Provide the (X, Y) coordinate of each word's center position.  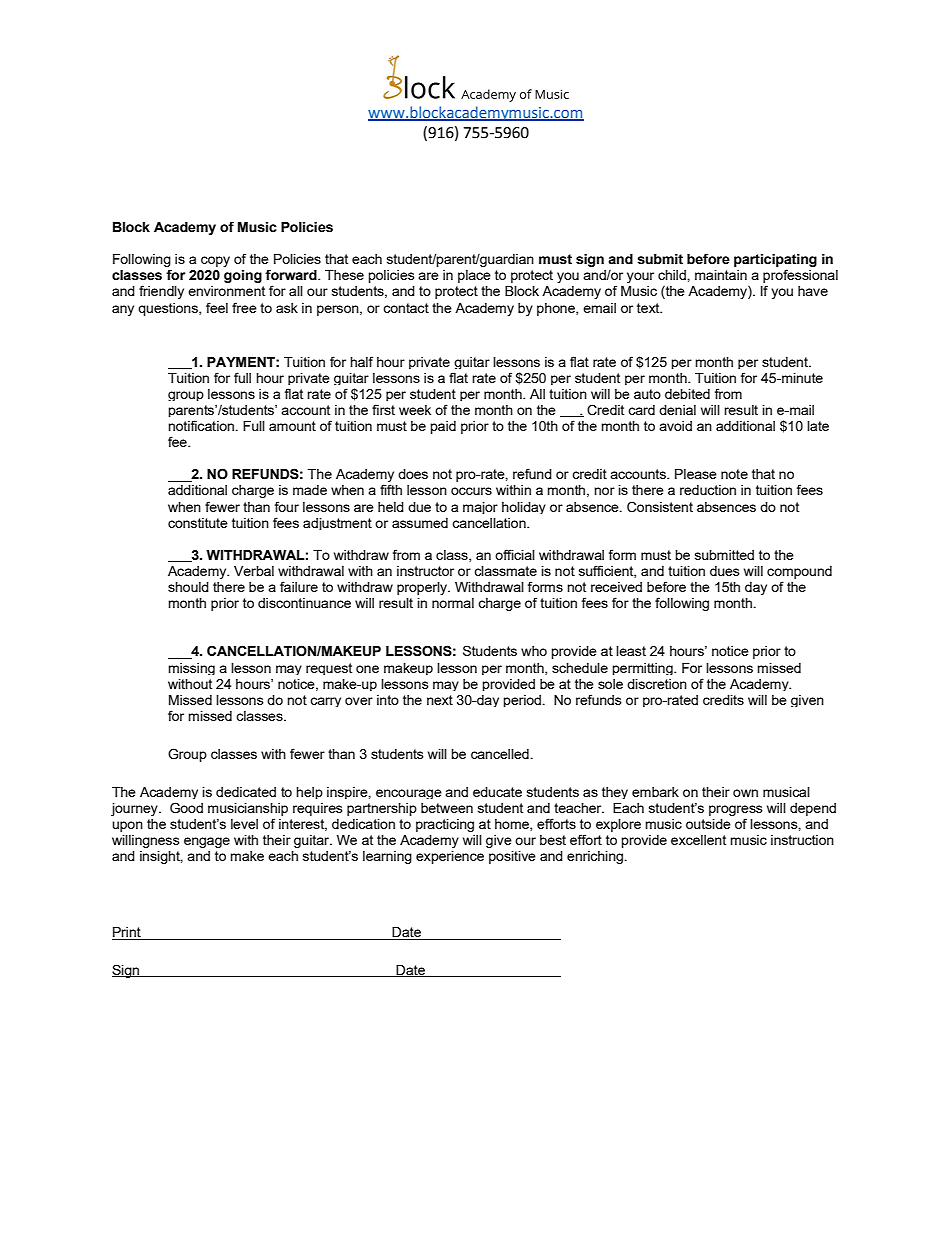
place (474, 276)
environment (226, 291)
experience (450, 857)
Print (127, 933)
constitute (198, 523)
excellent (698, 840)
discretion (657, 684)
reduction (708, 490)
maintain (721, 275)
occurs (471, 491)
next (440, 700)
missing (191, 669)
